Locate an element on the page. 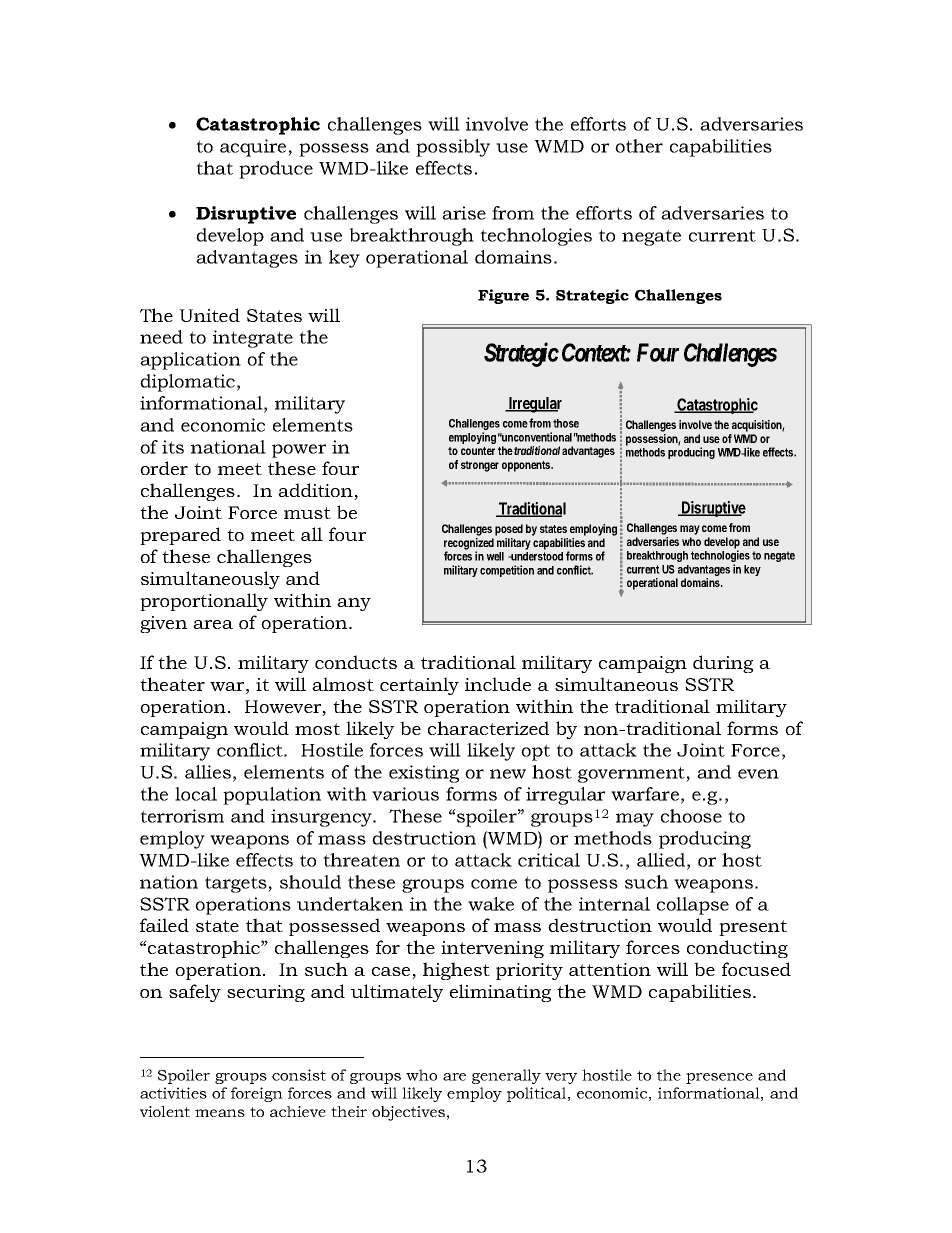 The image size is (952, 1233). allies is located at coordinates (208, 772).
